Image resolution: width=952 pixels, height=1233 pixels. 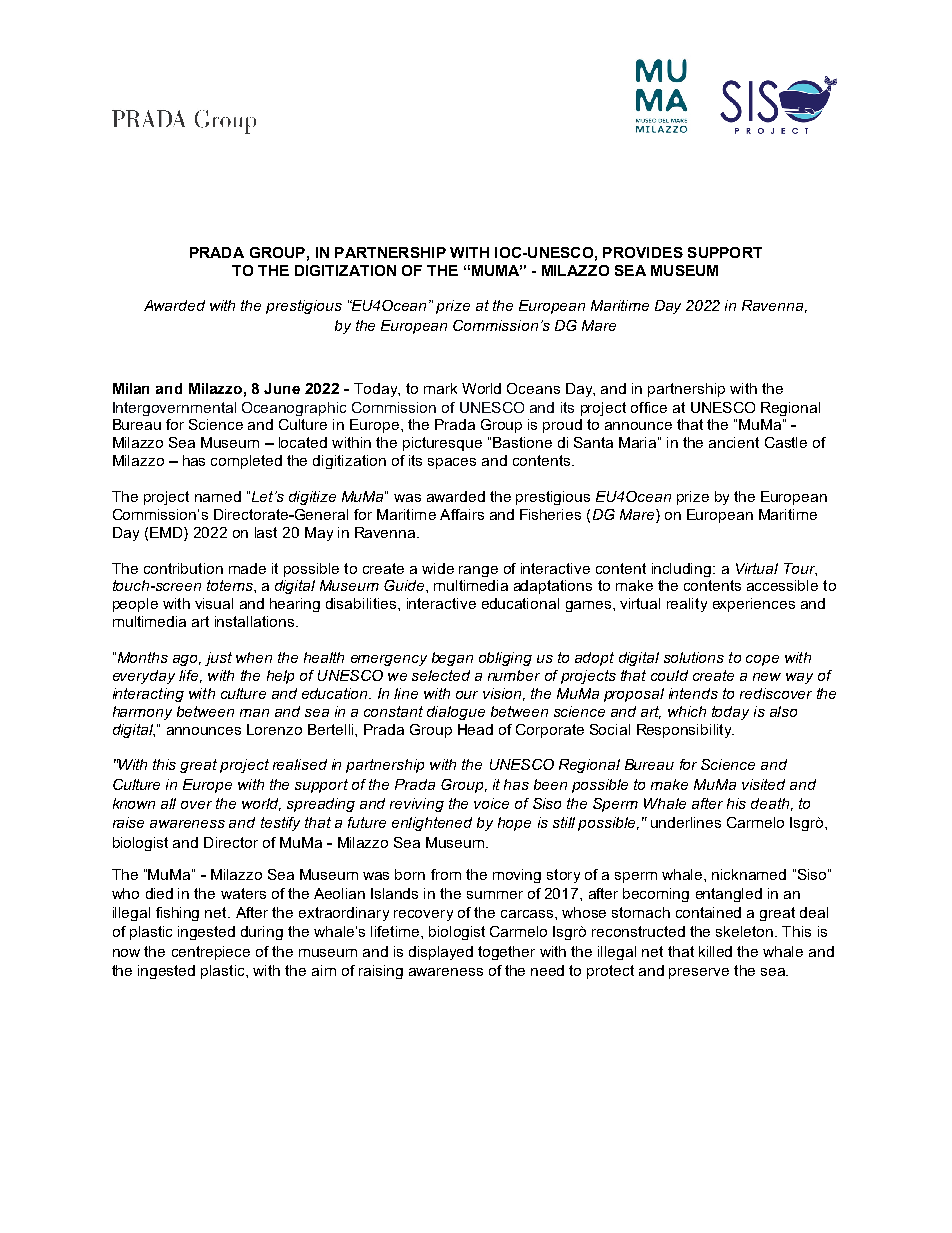 What do you see at coordinates (478, 571) in the image?
I see `range` at bounding box center [478, 571].
